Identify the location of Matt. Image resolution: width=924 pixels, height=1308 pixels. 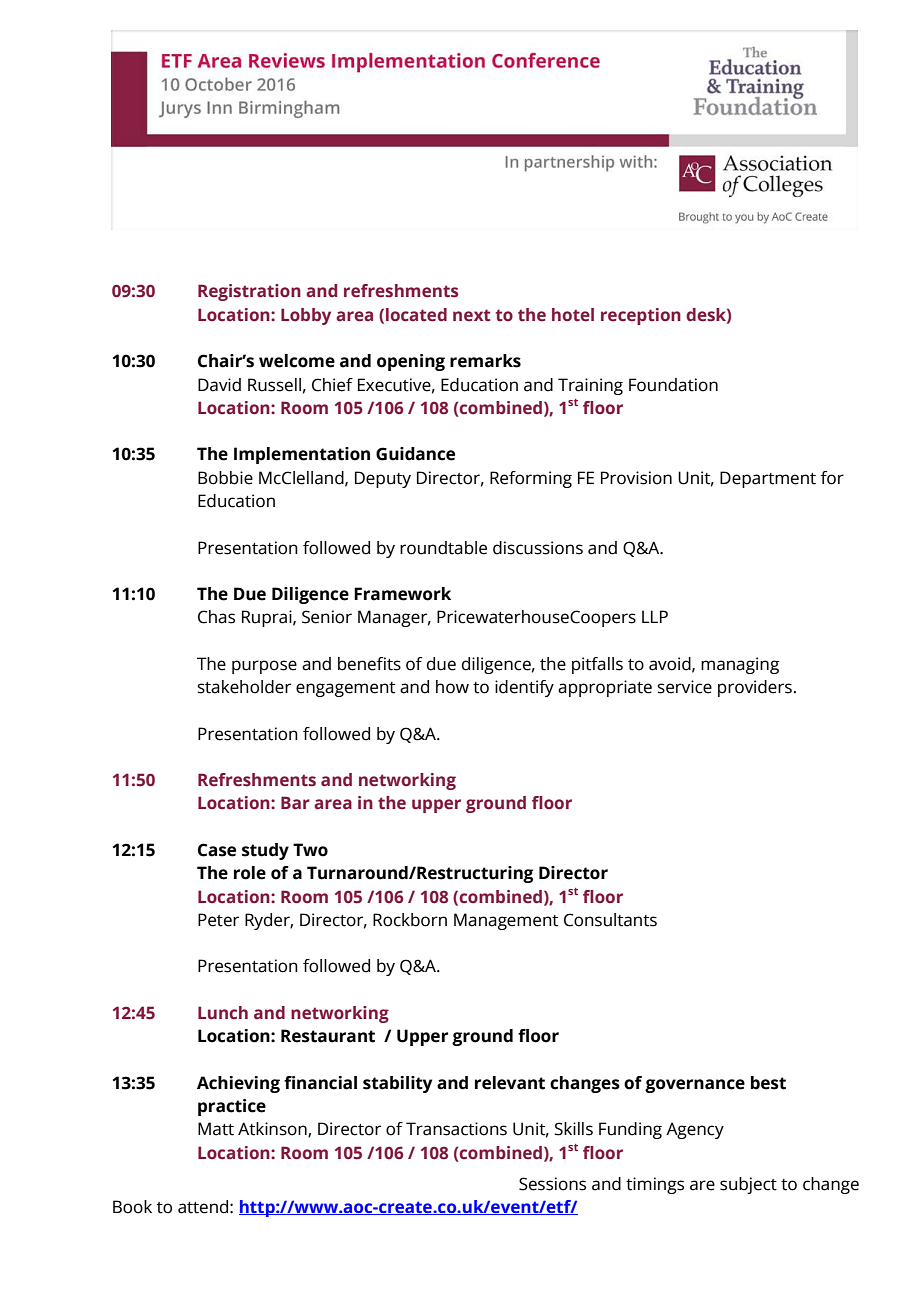
(216, 1129).
